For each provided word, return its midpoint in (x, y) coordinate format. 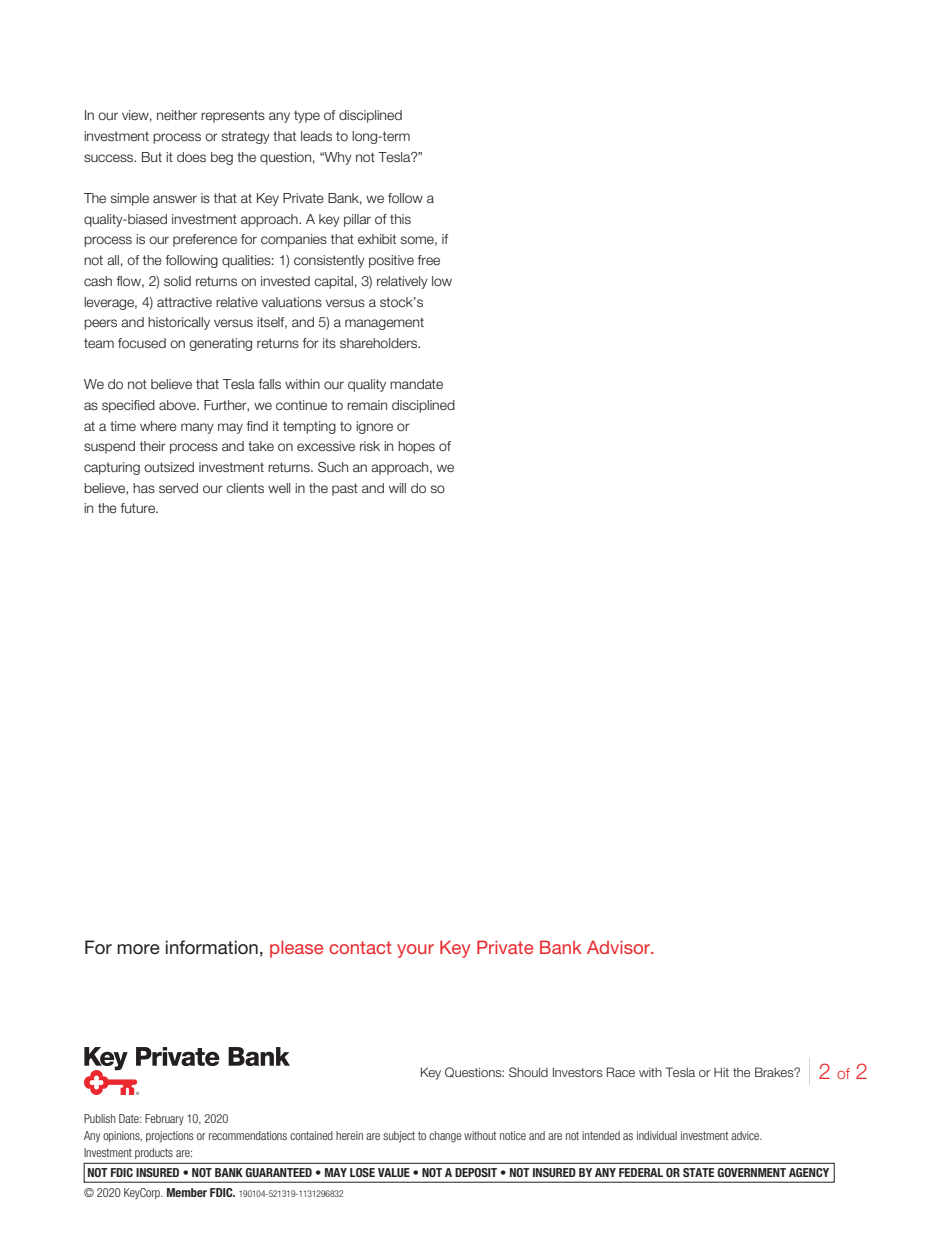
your (415, 951)
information (212, 947)
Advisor (619, 947)
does (191, 157)
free (429, 260)
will (397, 488)
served (178, 488)
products (154, 1153)
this (400, 219)
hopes (416, 447)
